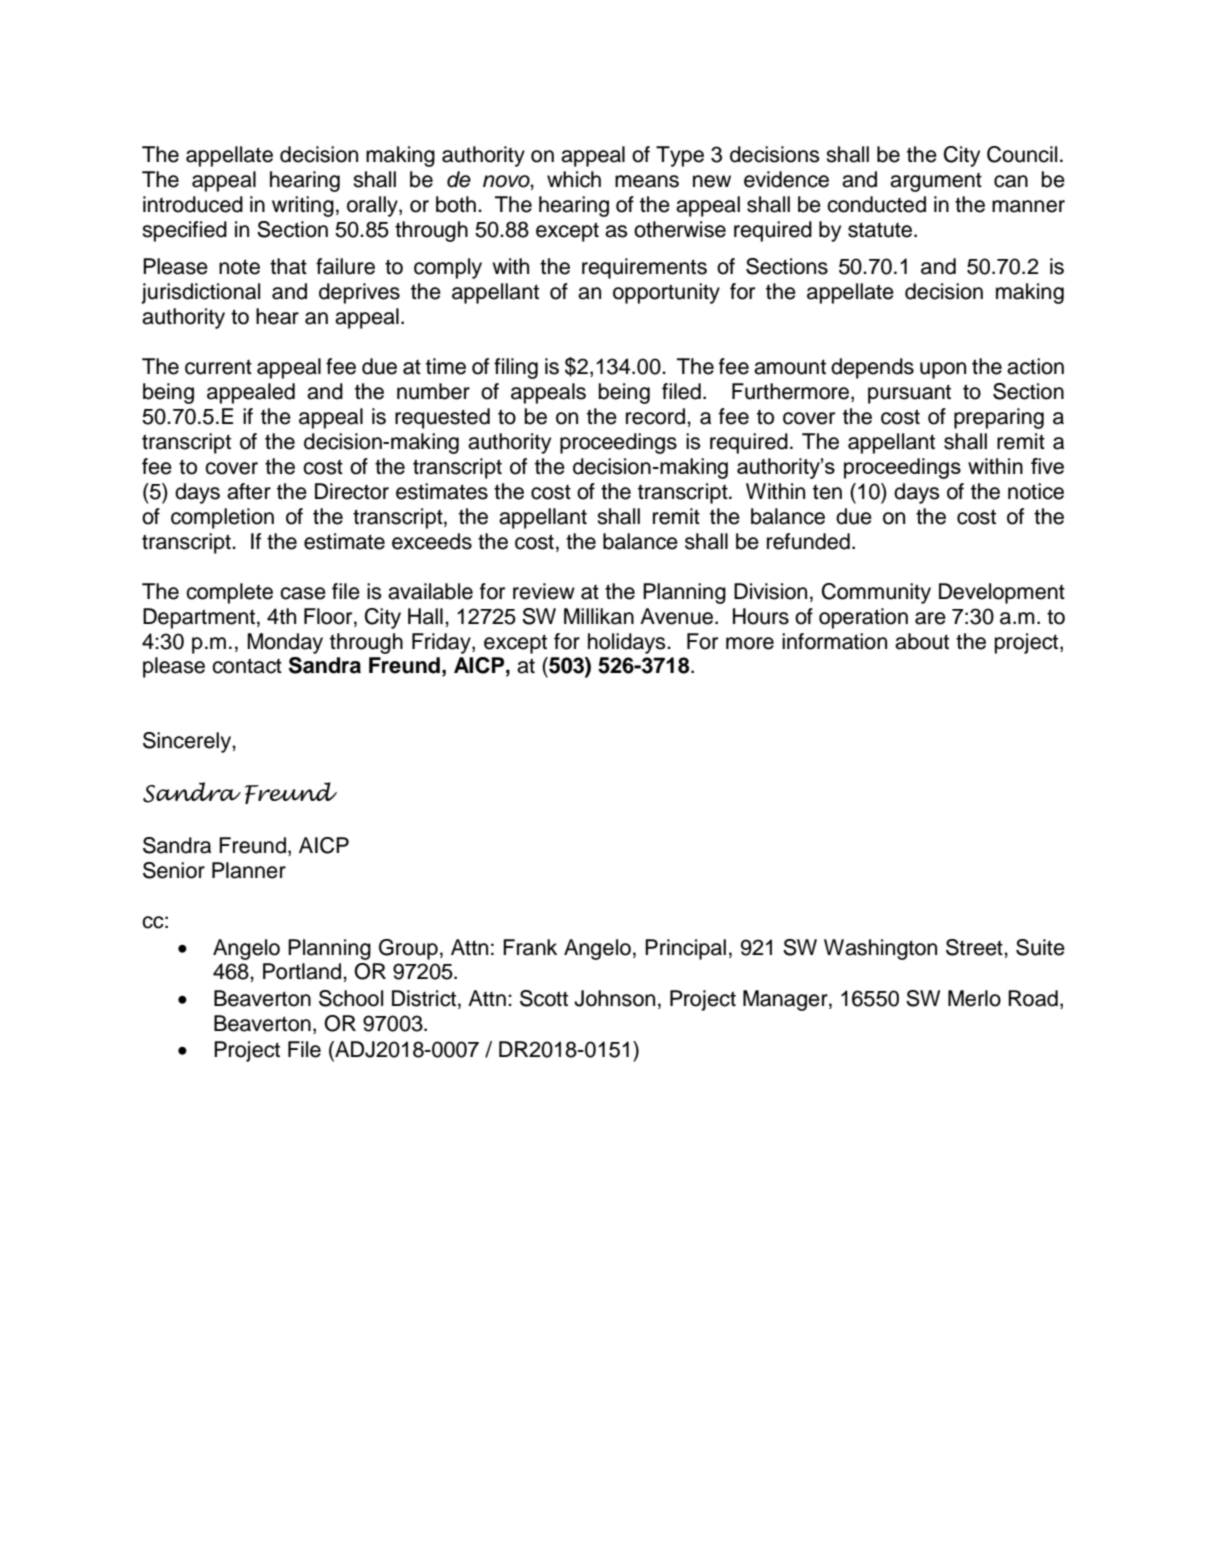  Describe the element at coordinates (544, 591) in the image. I see `review` at that location.
